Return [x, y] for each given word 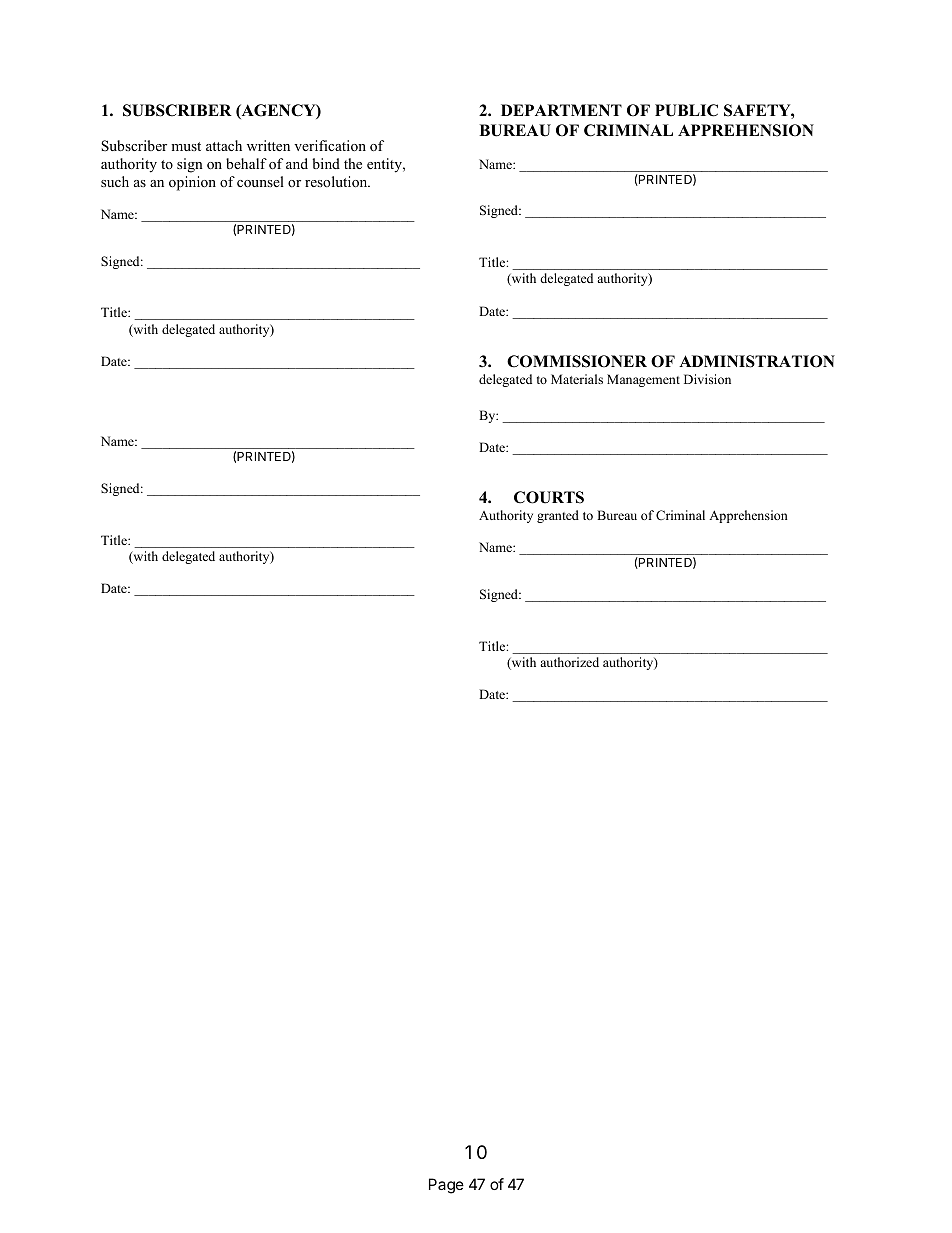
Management [643, 380]
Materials [577, 379]
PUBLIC [686, 110]
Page [446, 1186]
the [353, 163]
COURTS [549, 497]
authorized [570, 662]
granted [558, 516]
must [186, 146]
